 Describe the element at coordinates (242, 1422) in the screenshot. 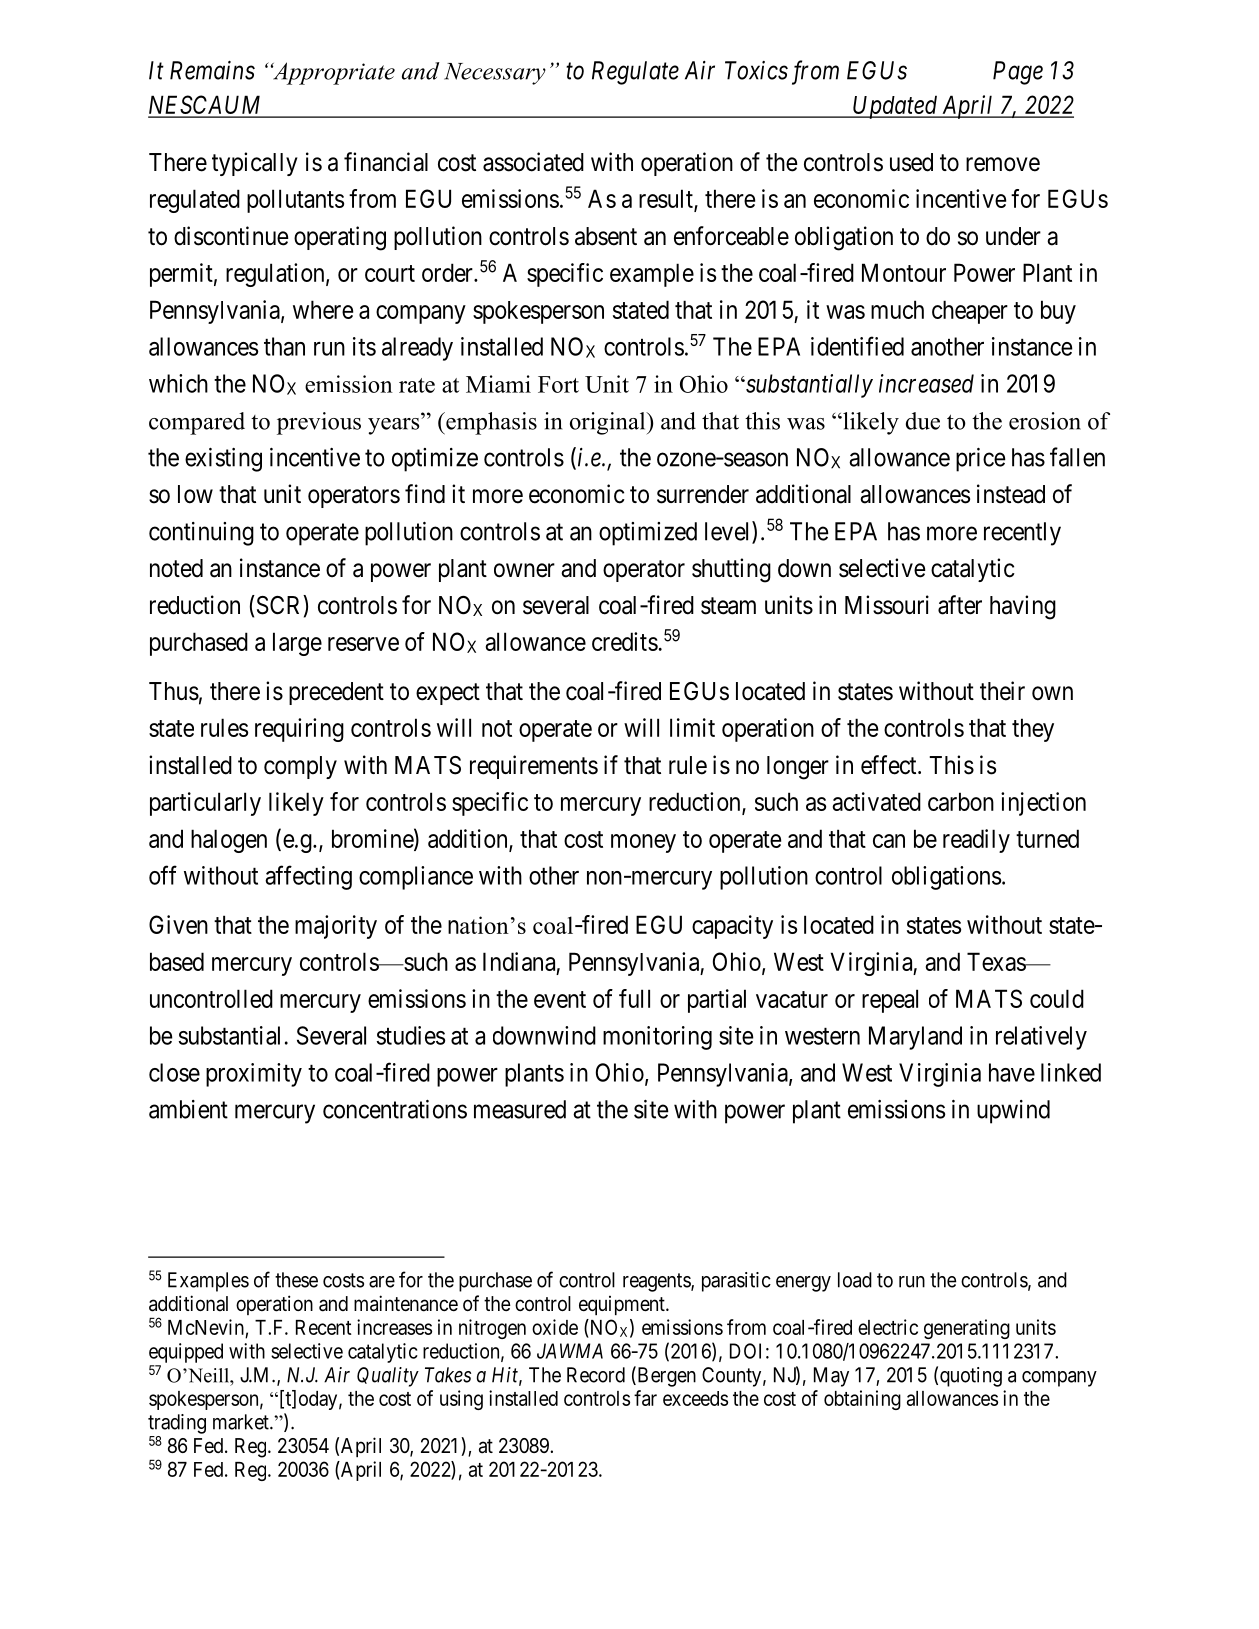

I see `market` at that location.
